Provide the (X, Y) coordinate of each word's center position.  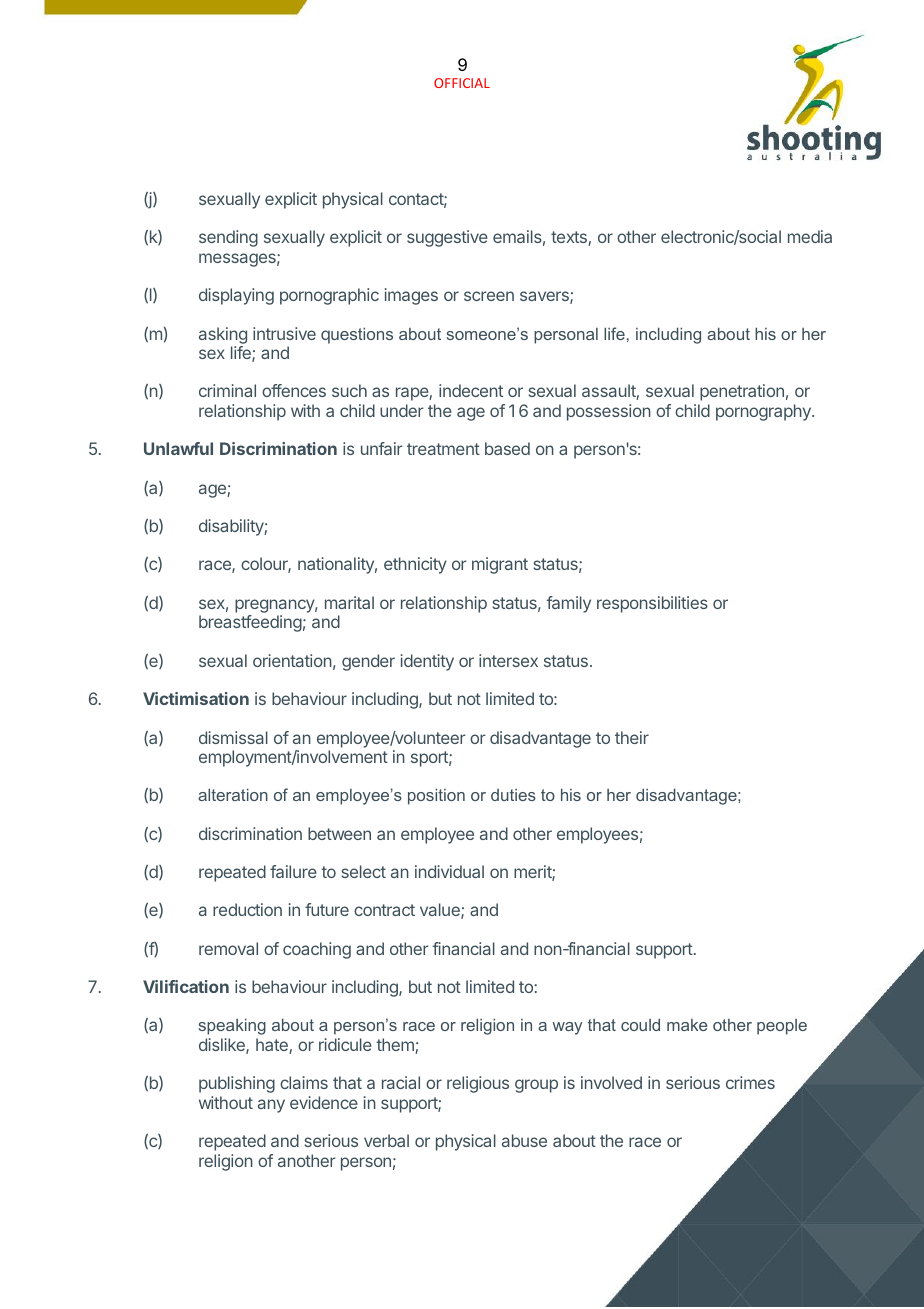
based (507, 448)
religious (478, 1084)
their (632, 737)
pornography (764, 412)
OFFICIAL (462, 83)
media (810, 236)
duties (513, 795)
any (271, 1106)
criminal (227, 390)
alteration (233, 794)
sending (228, 238)
